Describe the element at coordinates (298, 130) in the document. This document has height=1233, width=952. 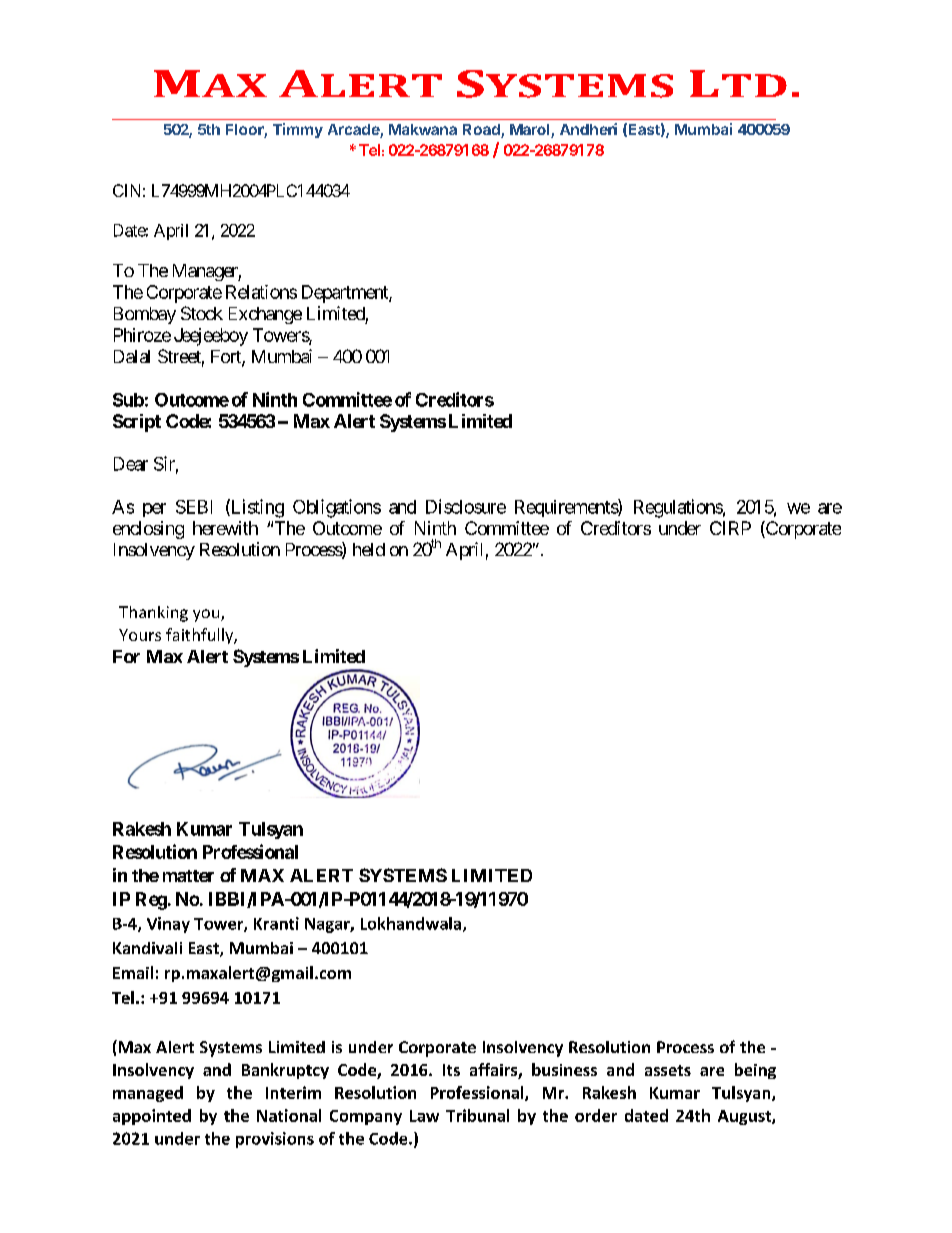
I see `Timmy` at that location.
